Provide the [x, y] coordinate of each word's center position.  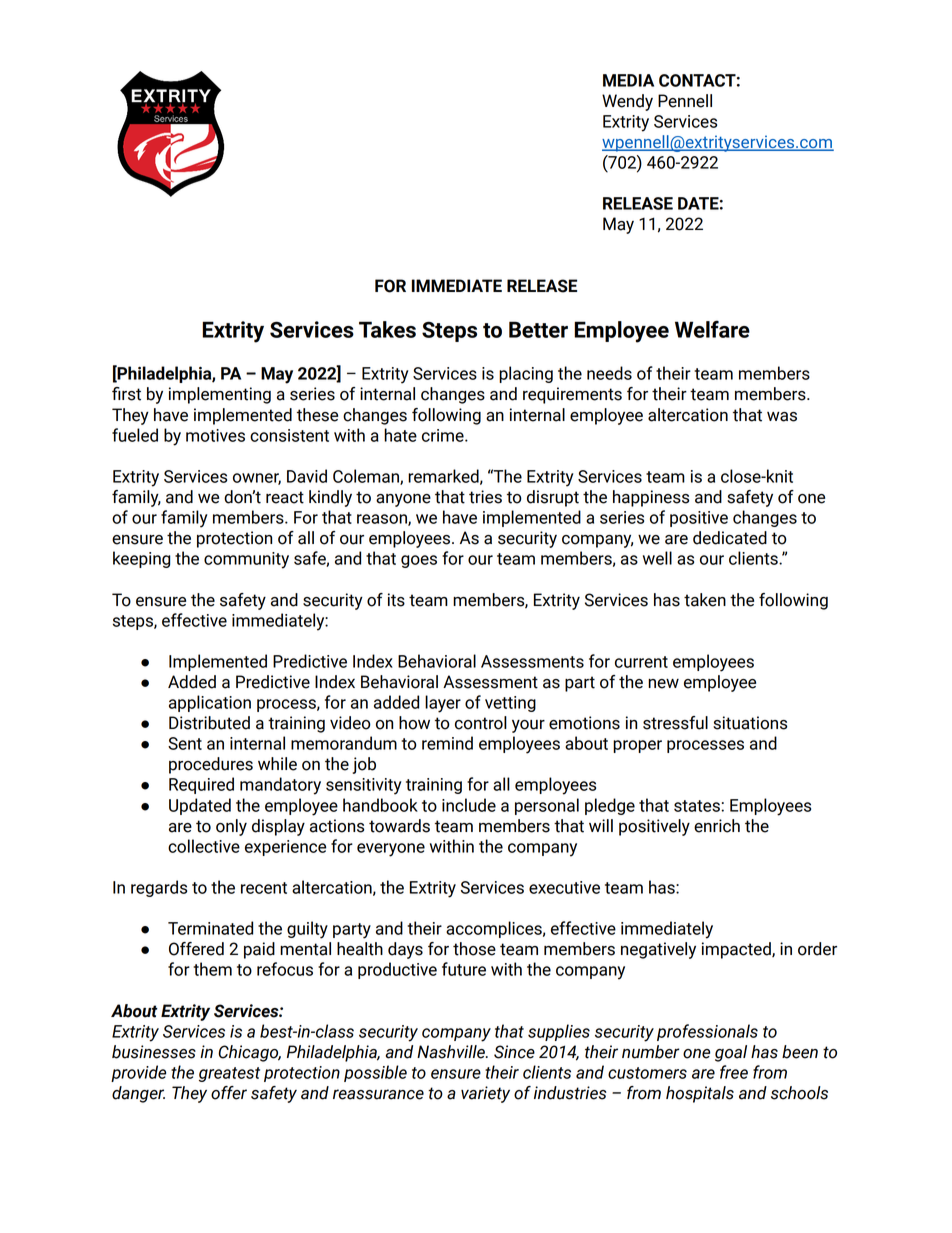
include [469, 805]
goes [419, 561]
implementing [220, 395]
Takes [387, 329]
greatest [229, 1074]
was [782, 417]
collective [204, 846]
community [246, 560]
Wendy [627, 102]
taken [705, 600]
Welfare [712, 329]
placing [526, 374]
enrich [717, 826]
